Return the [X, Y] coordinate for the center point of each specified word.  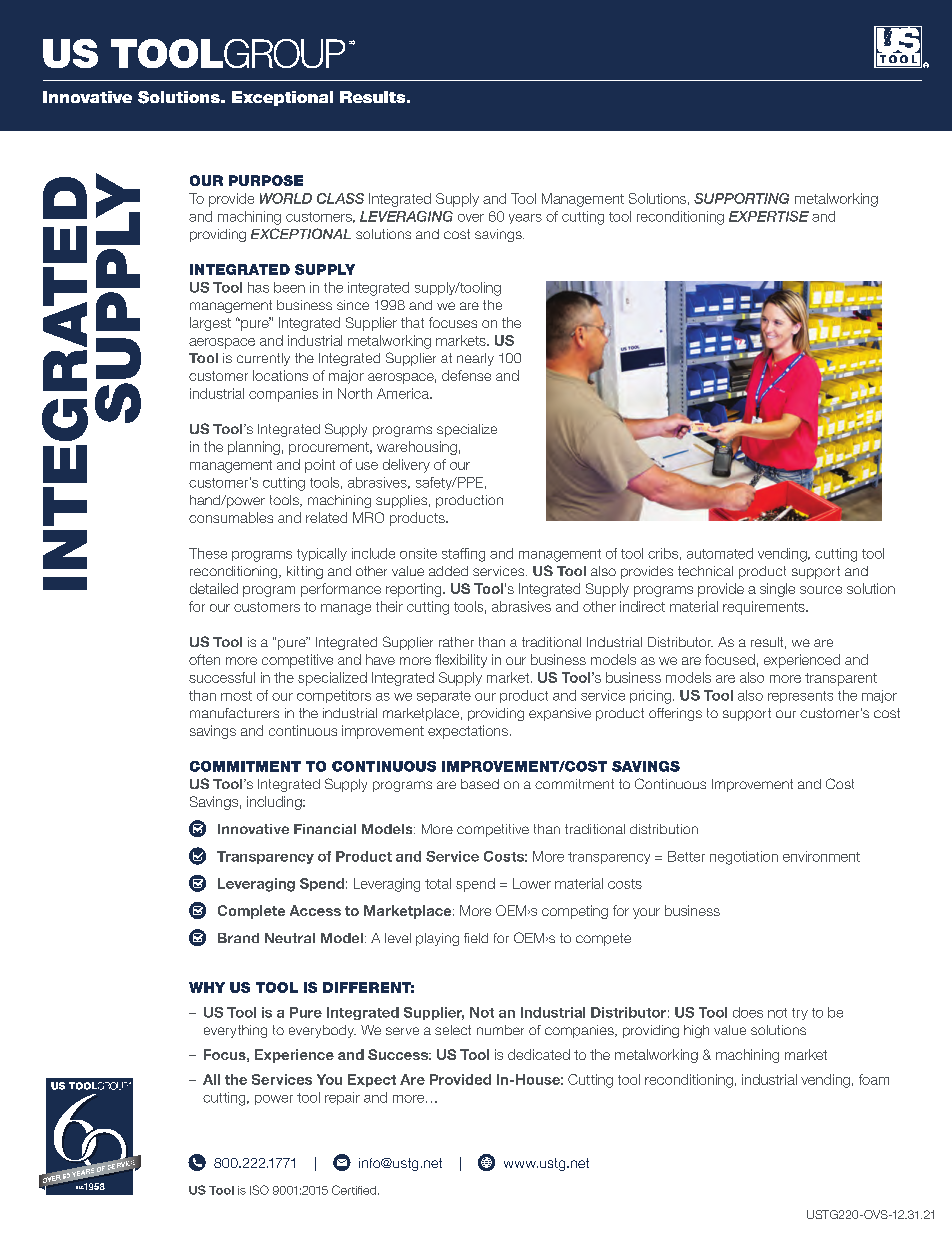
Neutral [290, 938]
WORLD [286, 198]
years [525, 219]
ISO [259, 1190]
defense [466, 375]
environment [821, 856]
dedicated [539, 1054]
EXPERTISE [769, 216]
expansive [560, 714]
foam [874, 1079]
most [236, 696]
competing [575, 912]
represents [800, 697]
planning [254, 448]
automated [720, 553]
